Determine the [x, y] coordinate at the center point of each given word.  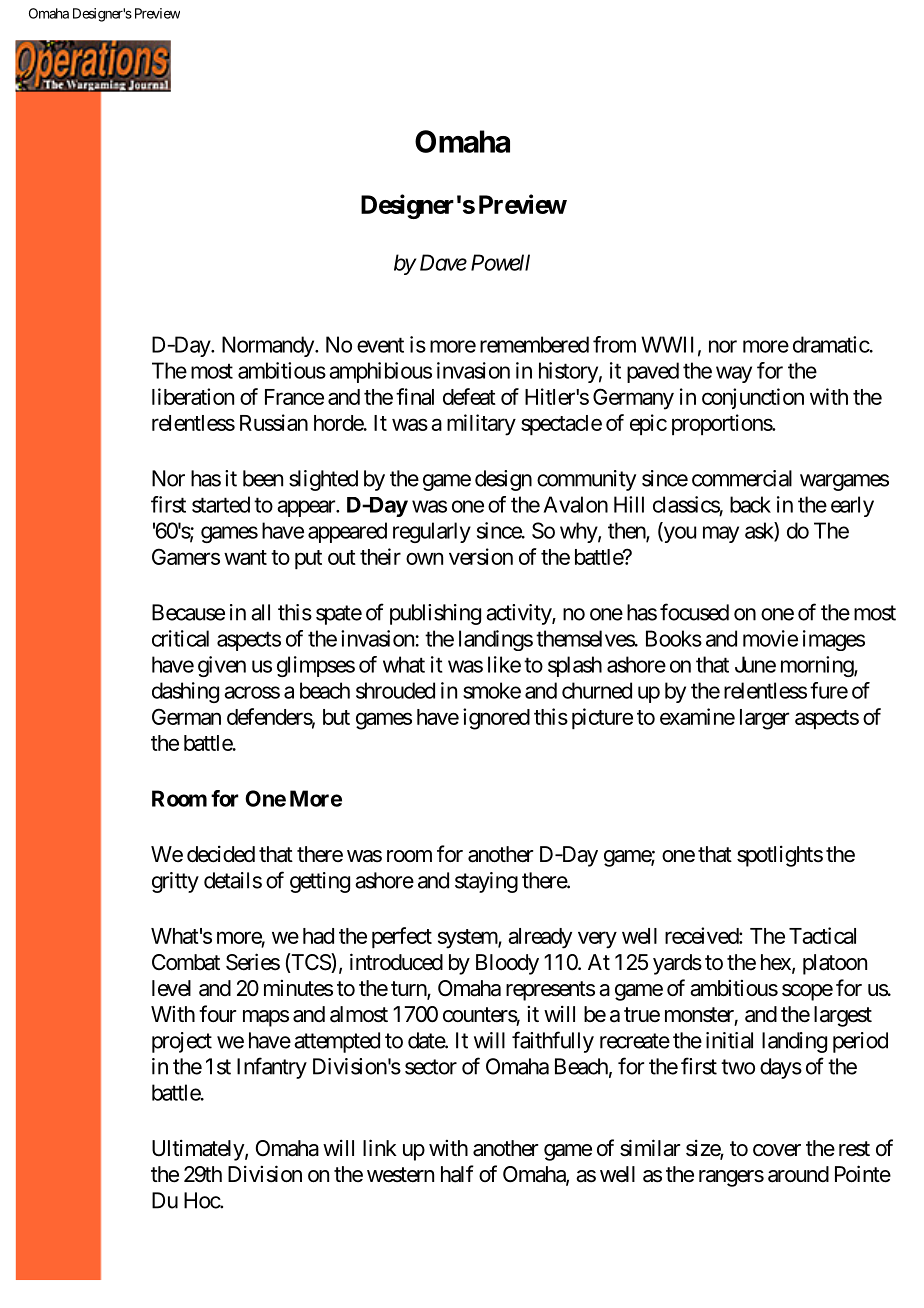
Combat [186, 962]
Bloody [507, 964]
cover [777, 1150]
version [481, 556]
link [380, 1147]
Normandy [269, 346]
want [245, 557]
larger [764, 719]
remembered [534, 344]
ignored [496, 719]
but [336, 717]
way [734, 374]
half [457, 1174]
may [721, 534]
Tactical [822, 935]
